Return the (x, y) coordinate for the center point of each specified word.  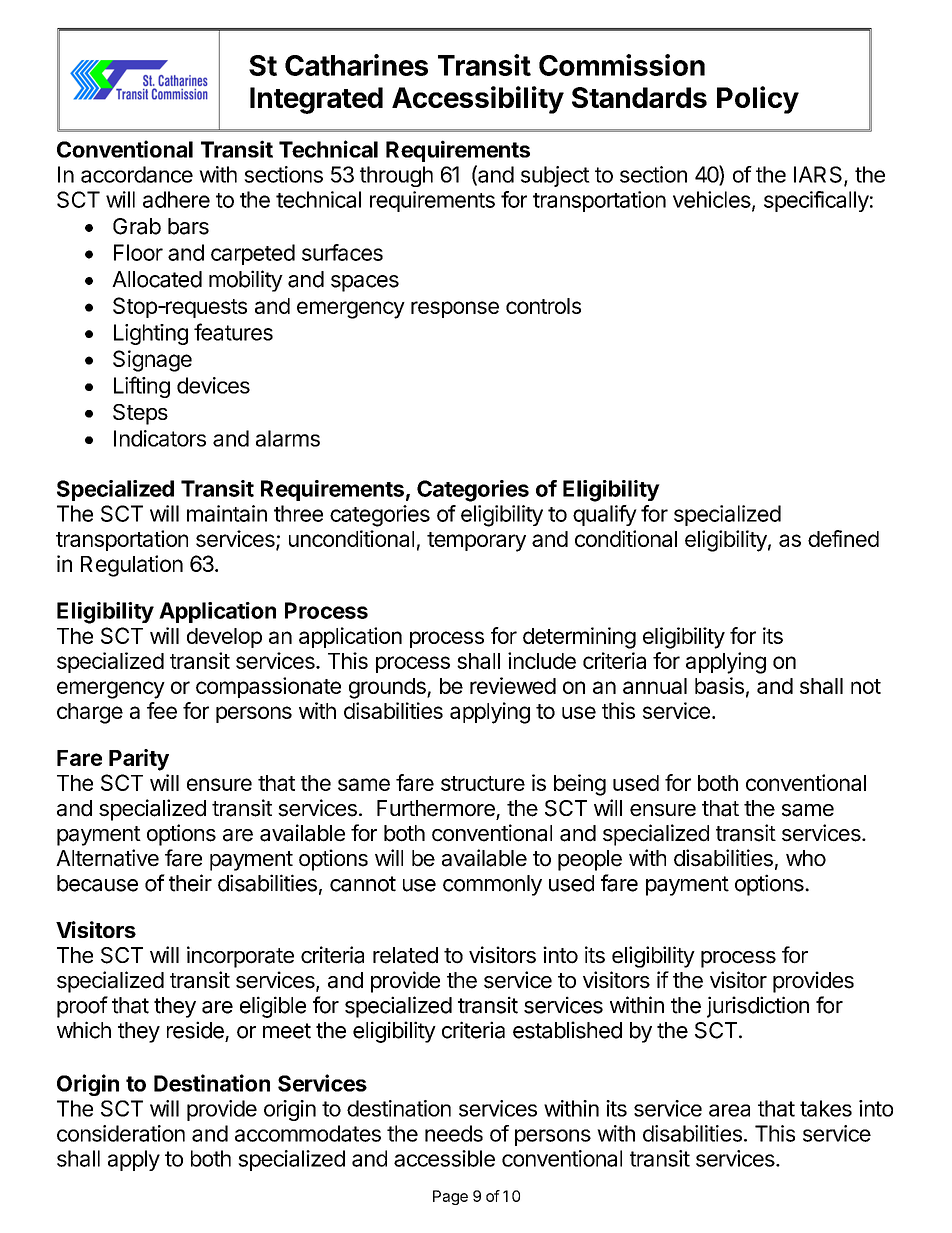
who (806, 858)
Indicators (160, 438)
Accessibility (478, 100)
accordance (137, 174)
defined (843, 538)
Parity (139, 760)
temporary (476, 542)
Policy (758, 100)
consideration (121, 1133)
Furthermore (436, 808)
